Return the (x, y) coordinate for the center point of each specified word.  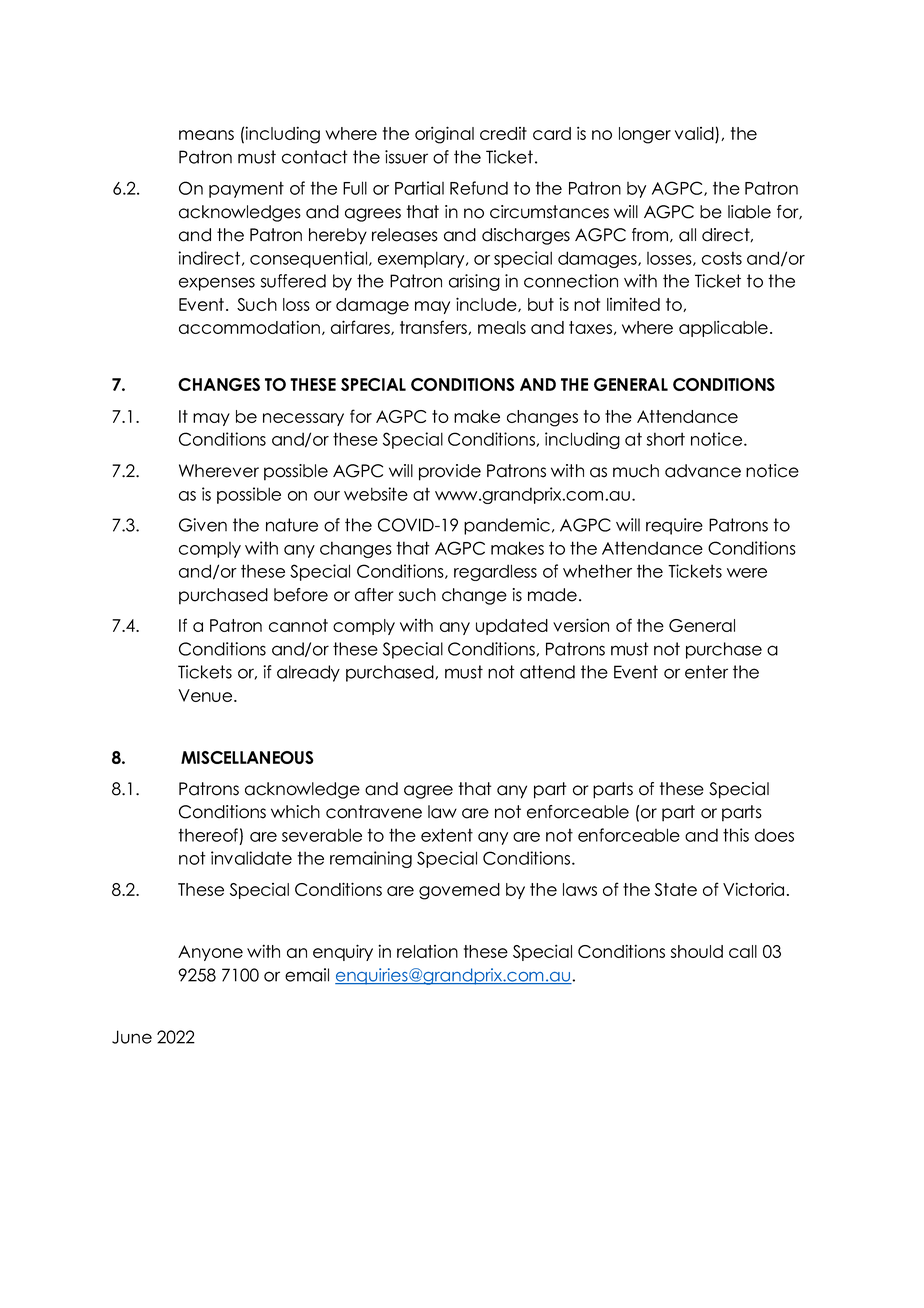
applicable (723, 328)
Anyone (210, 953)
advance (703, 471)
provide (450, 472)
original (444, 135)
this (736, 835)
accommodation (249, 327)
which (295, 812)
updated (512, 627)
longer (645, 135)
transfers (434, 327)
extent (447, 835)
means (206, 135)
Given (203, 525)
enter (706, 672)
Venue (206, 695)
